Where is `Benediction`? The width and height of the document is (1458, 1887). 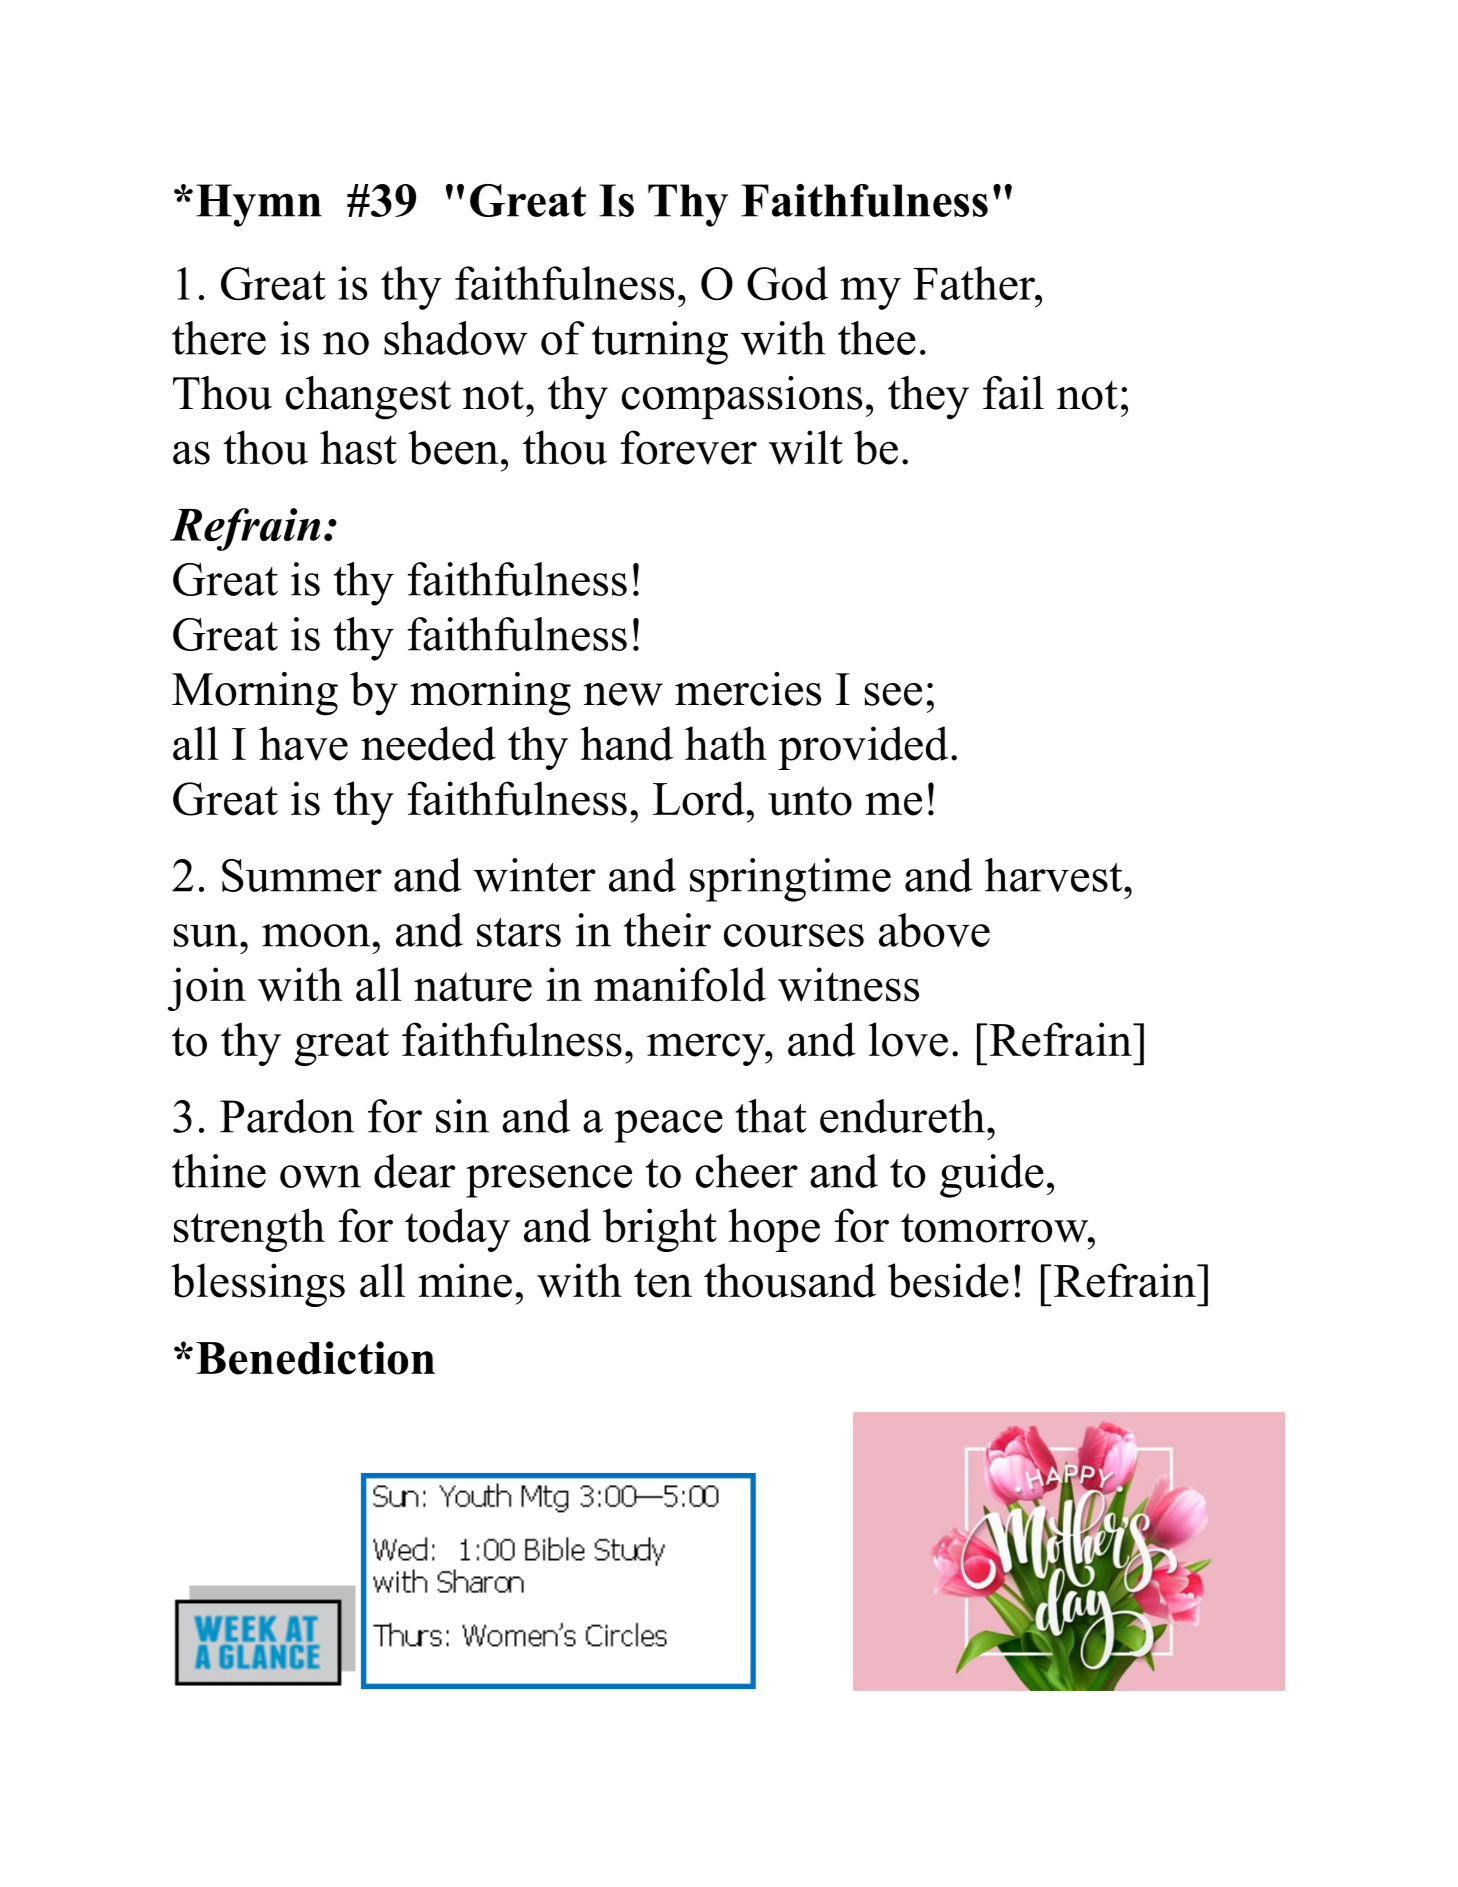
Benediction is located at coordinates (315, 1358).
